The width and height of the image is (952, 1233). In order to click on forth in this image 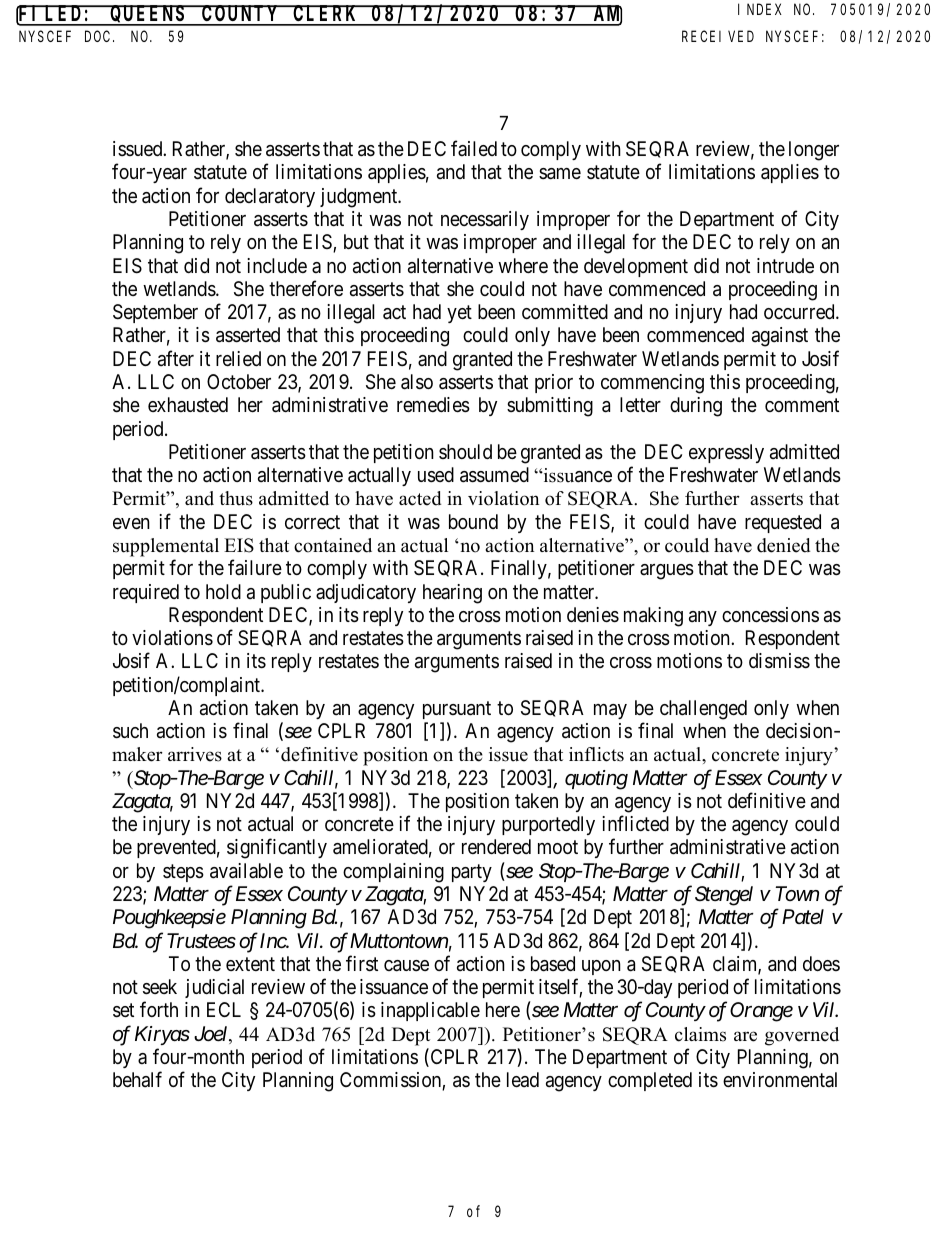, I will do `click(159, 1009)`.
